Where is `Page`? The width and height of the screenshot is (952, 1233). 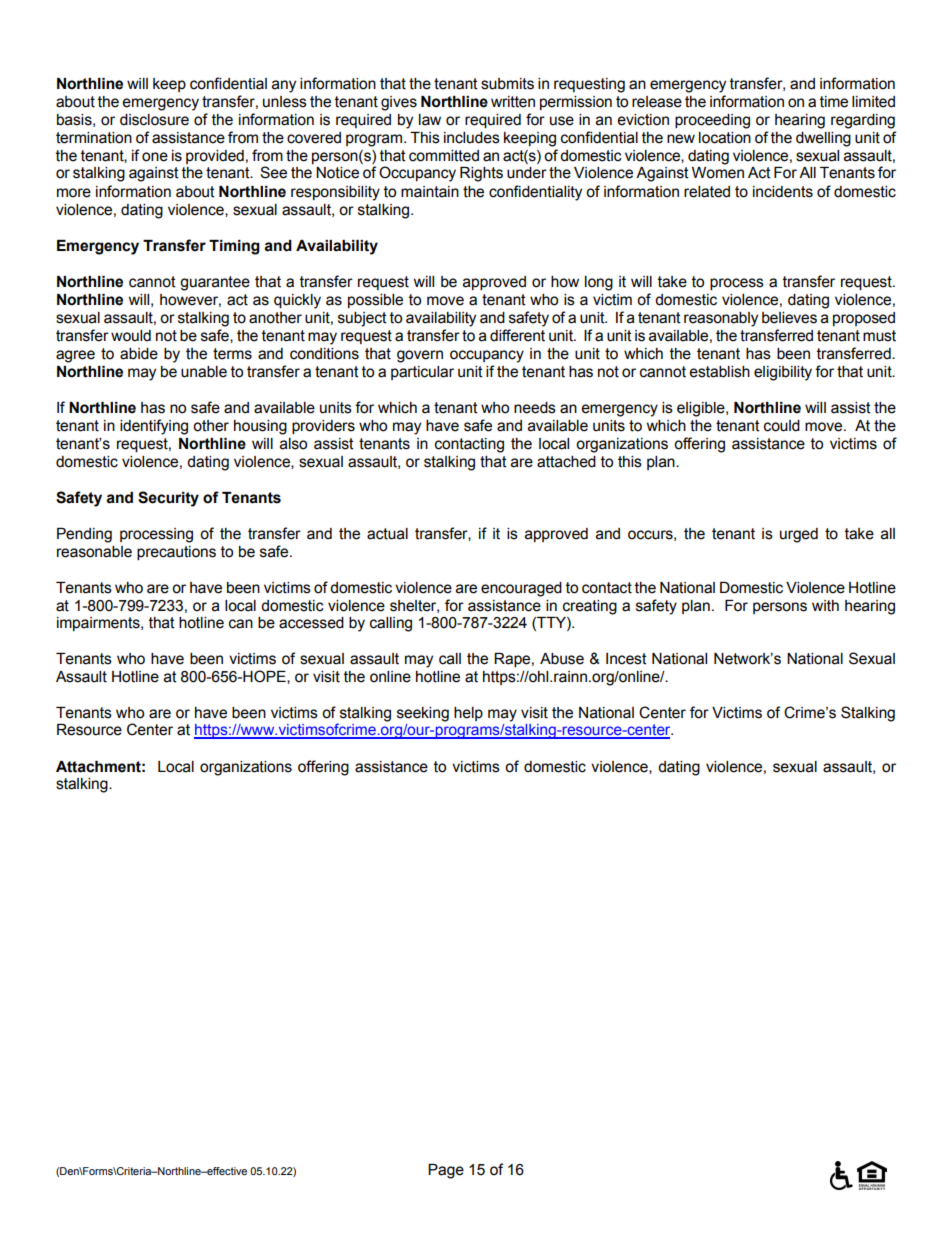
Page is located at coordinates (446, 1171).
